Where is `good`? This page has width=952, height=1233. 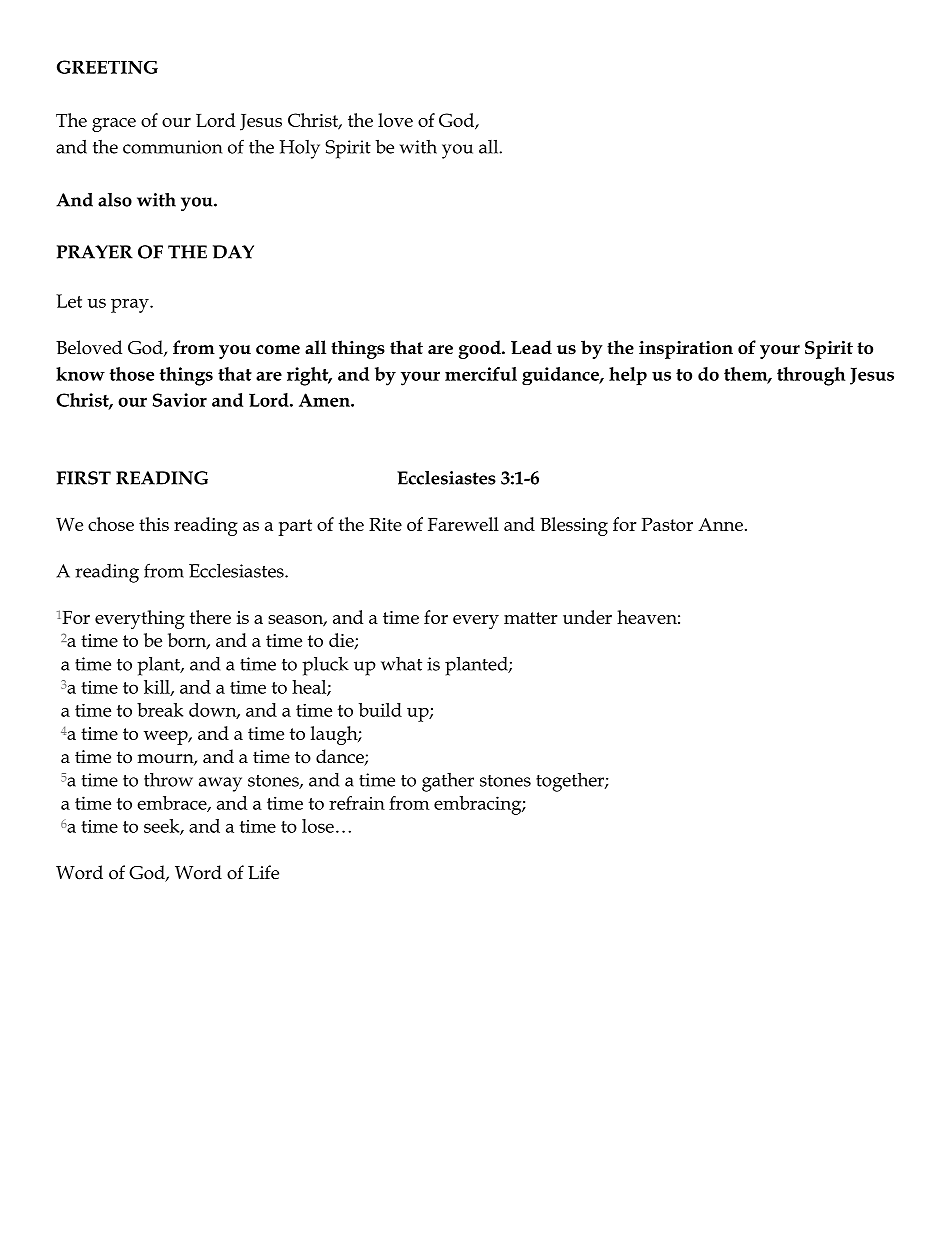 good is located at coordinates (480, 349).
